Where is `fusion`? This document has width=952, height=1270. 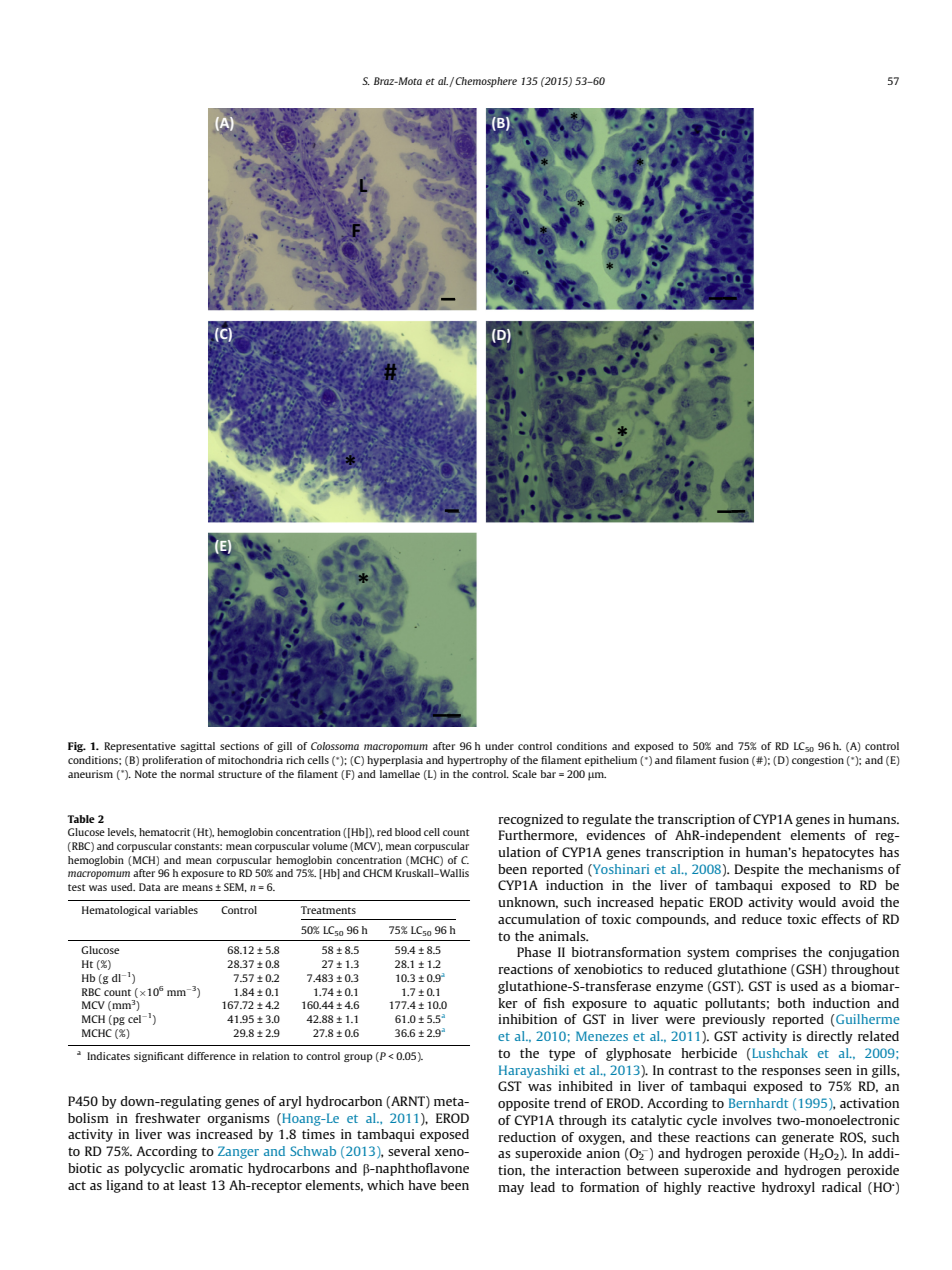 fusion is located at coordinates (734, 760).
